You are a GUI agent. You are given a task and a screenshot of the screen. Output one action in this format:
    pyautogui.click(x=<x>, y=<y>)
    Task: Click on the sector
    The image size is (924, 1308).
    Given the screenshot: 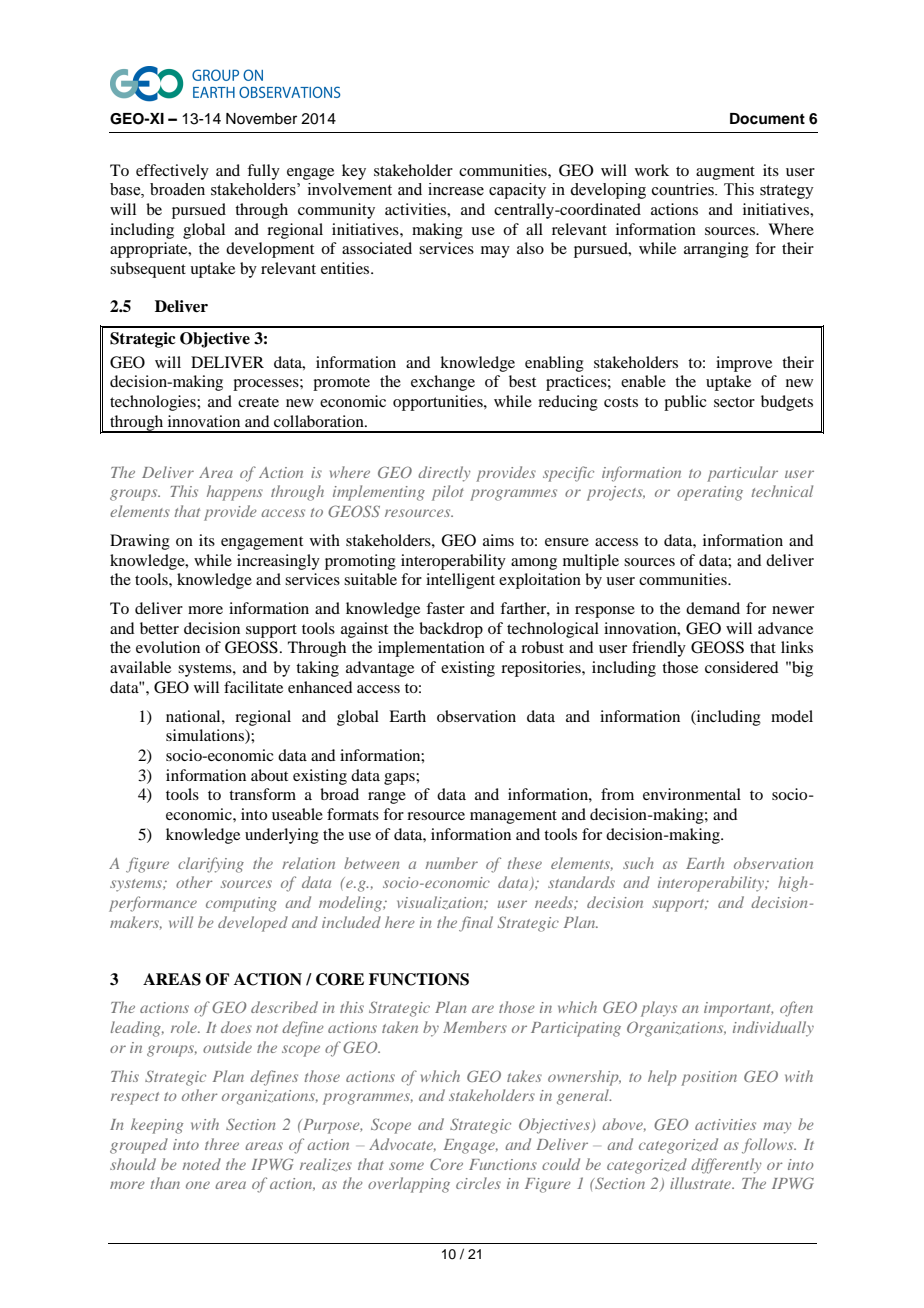 What is the action you would take?
    pyautogui.click(x=734, y=402)
